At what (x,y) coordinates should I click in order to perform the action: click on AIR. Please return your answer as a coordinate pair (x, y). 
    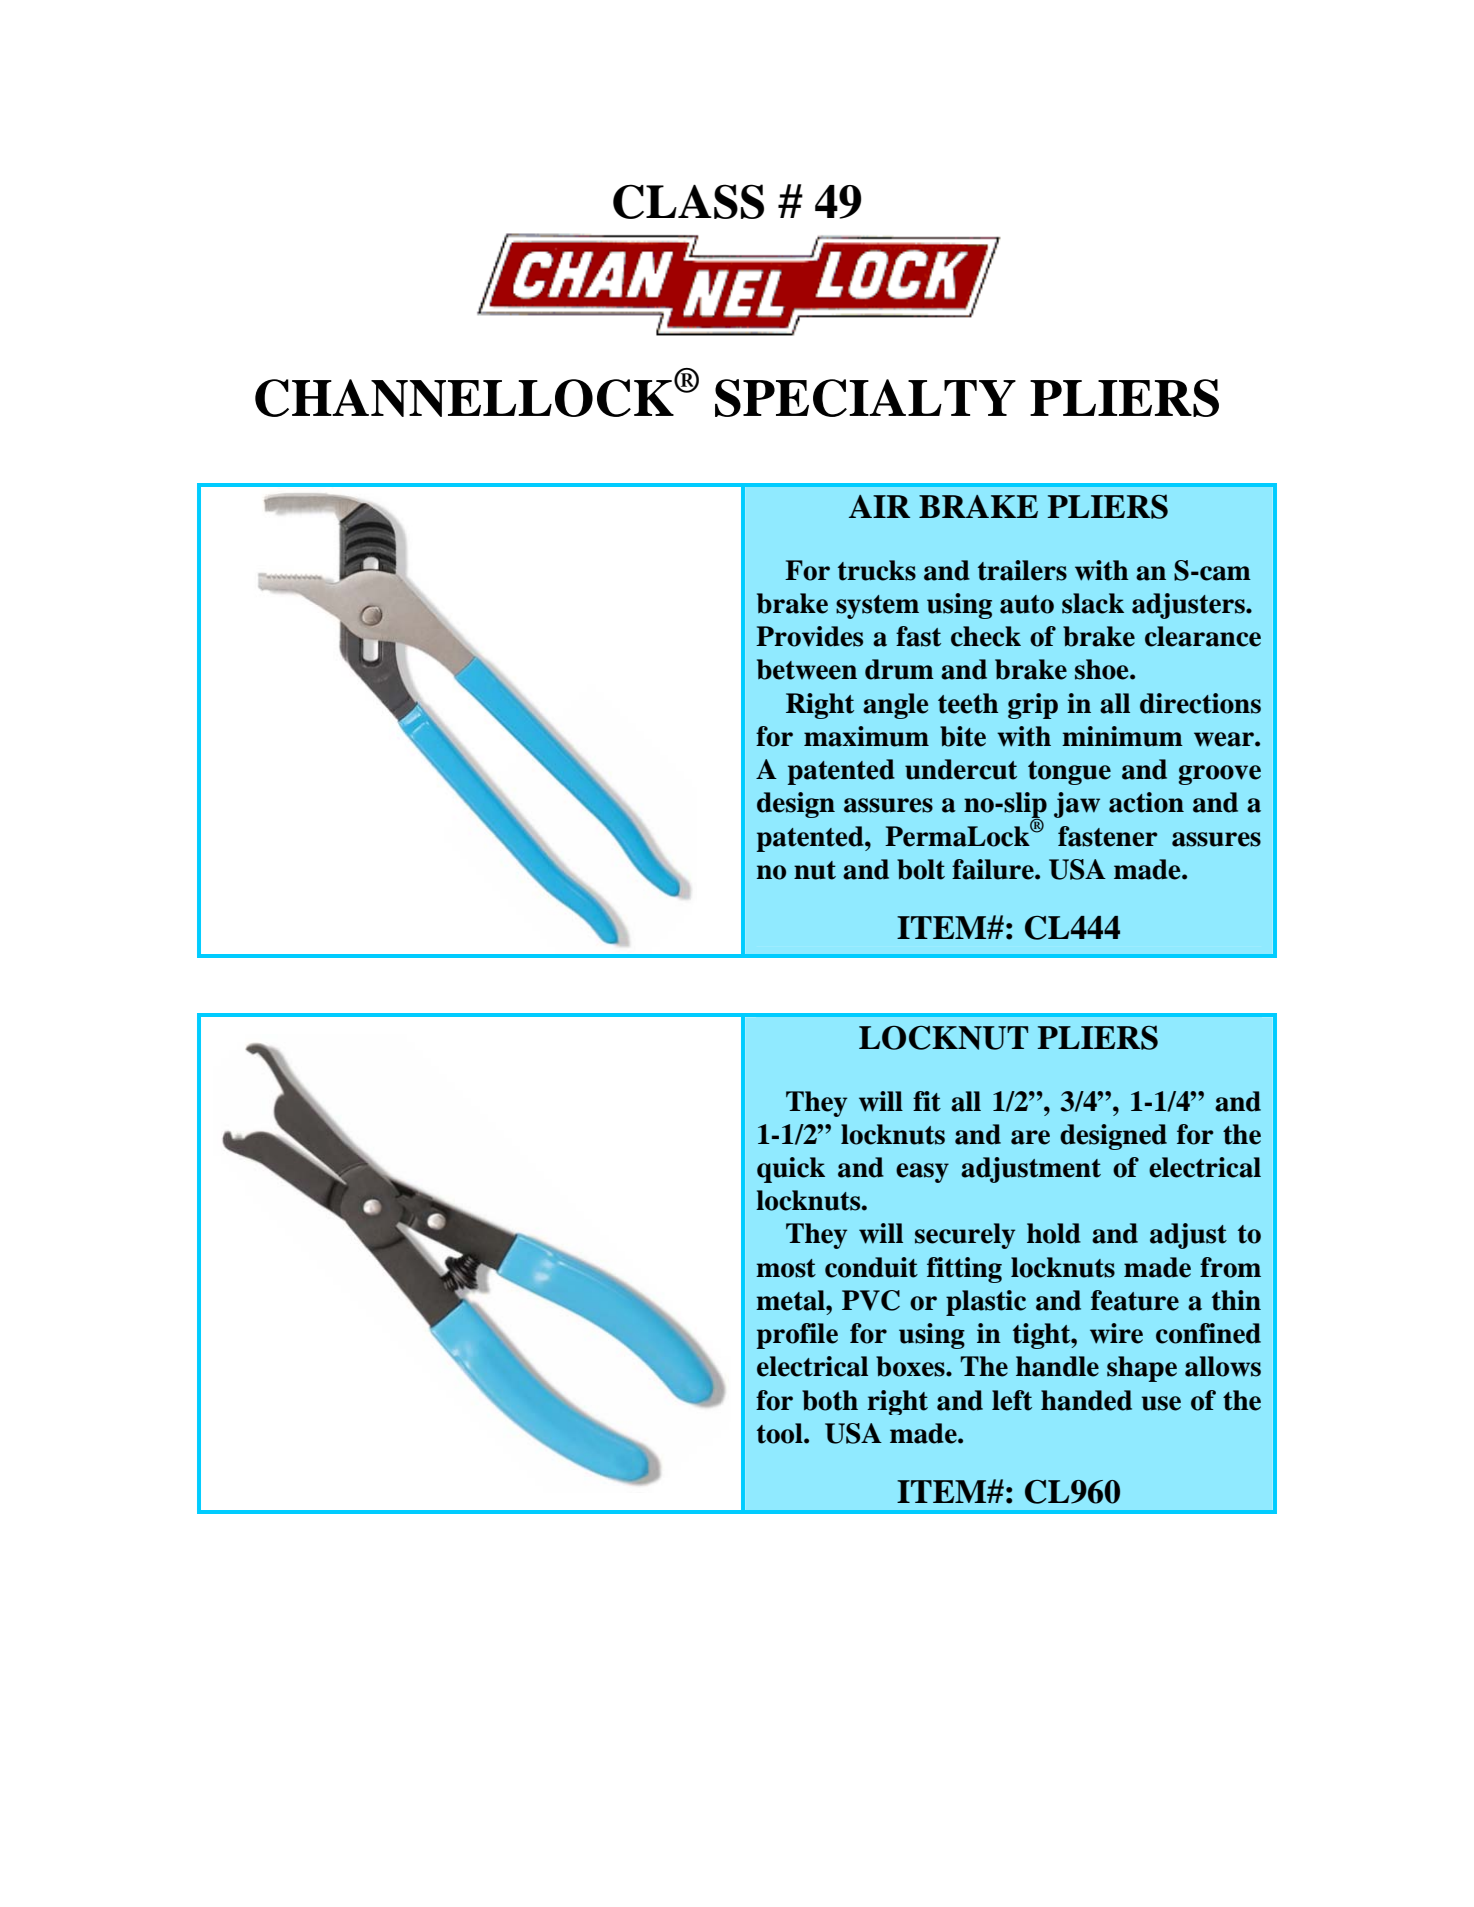
    Looking at the image, I should click on (879, 506).
